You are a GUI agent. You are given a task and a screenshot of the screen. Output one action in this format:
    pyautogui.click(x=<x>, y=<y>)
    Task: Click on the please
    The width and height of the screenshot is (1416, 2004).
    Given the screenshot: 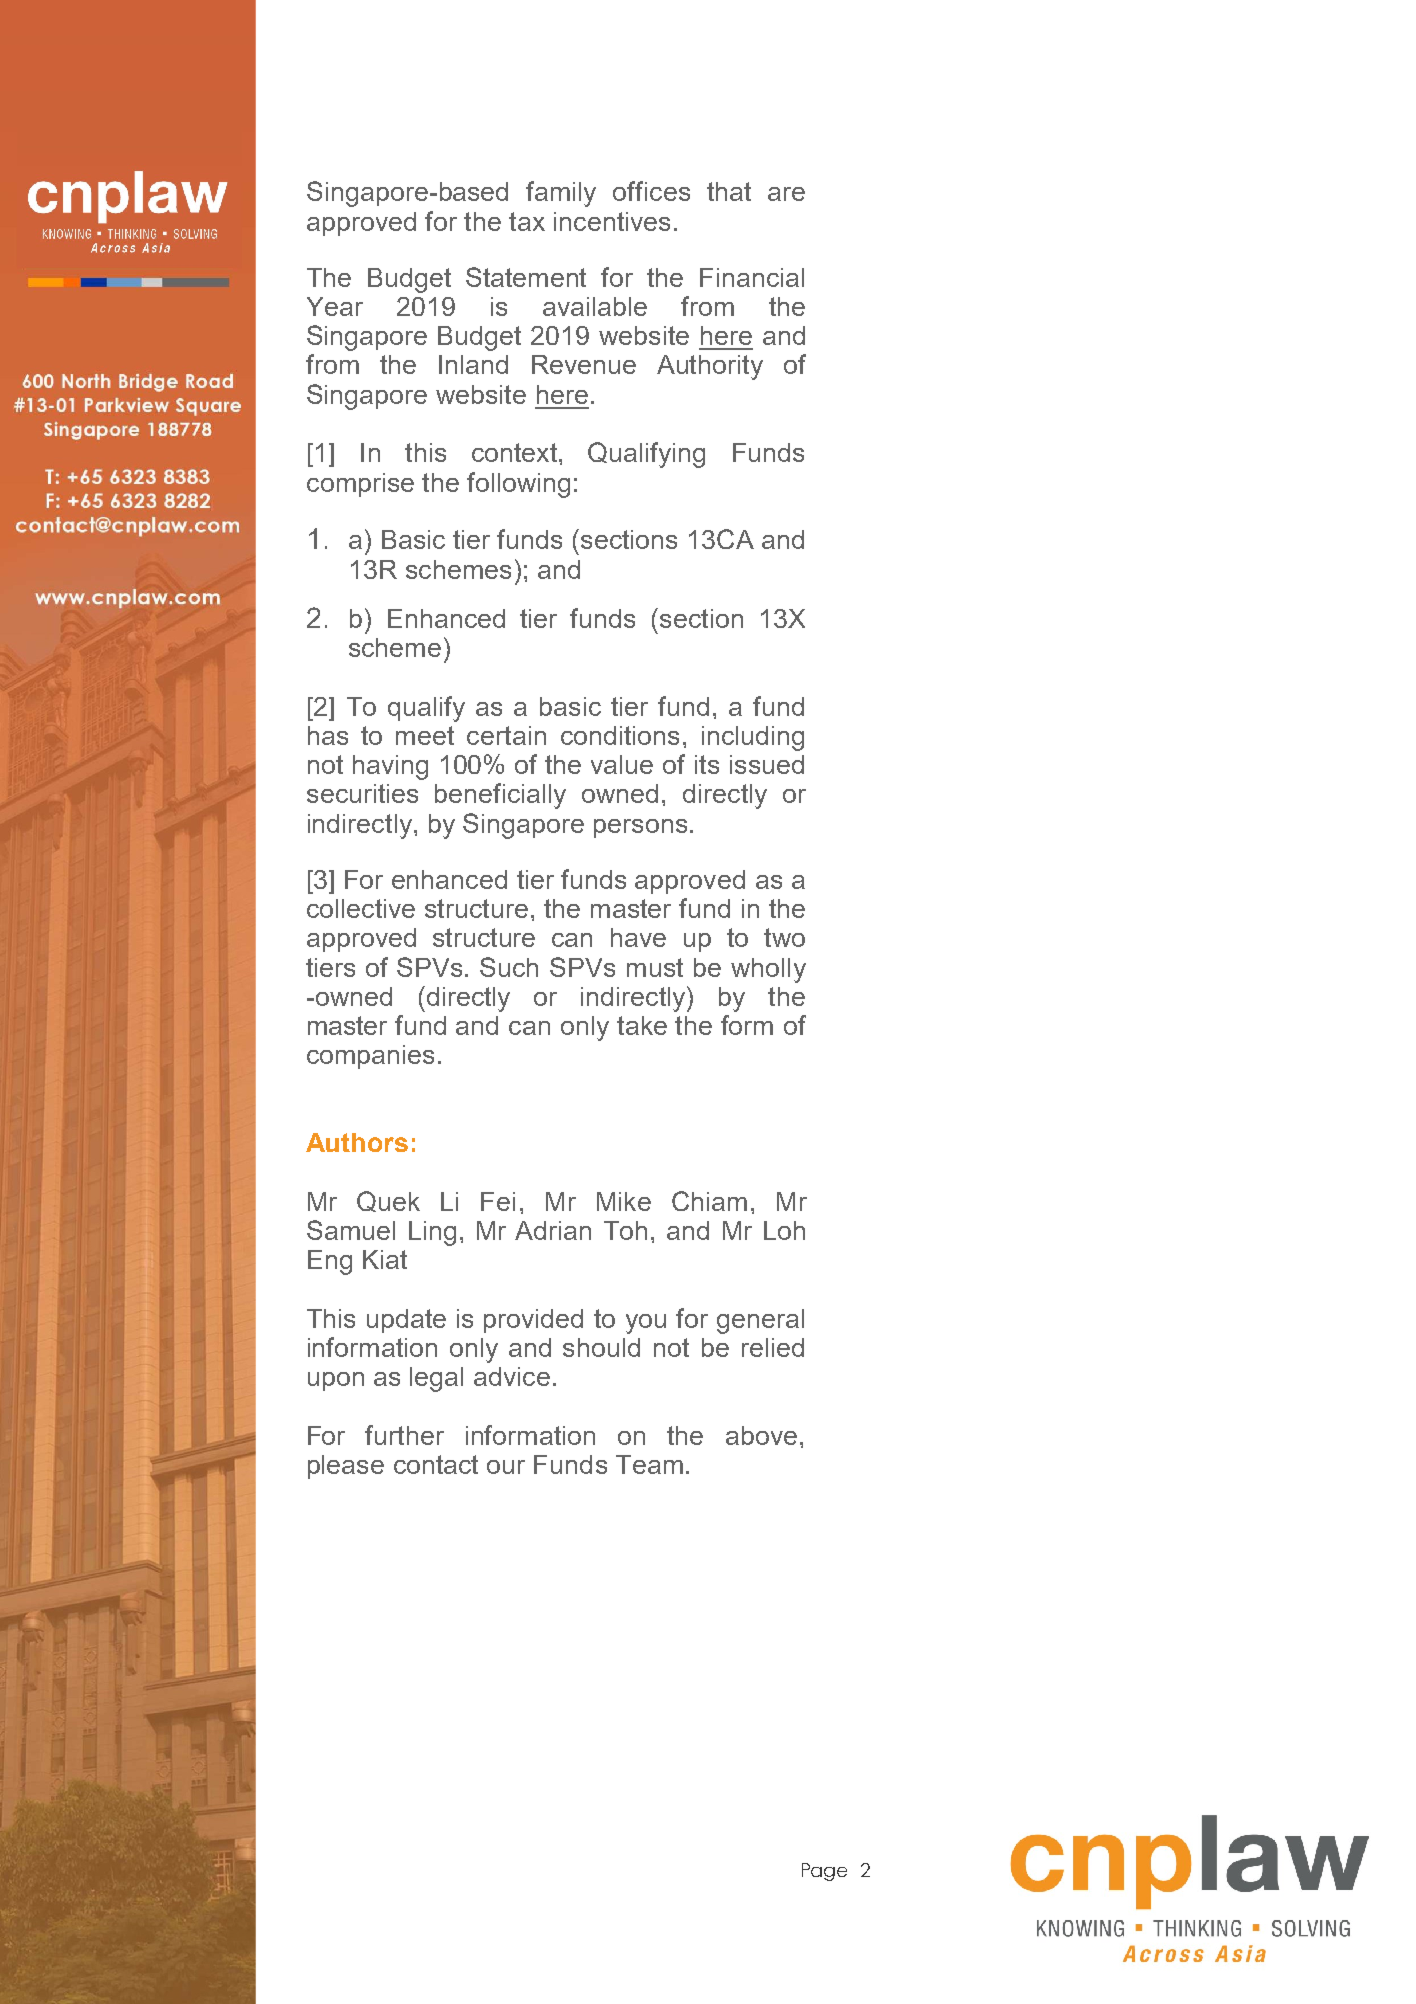 What is the action you would take?
    pyautogui.click(x=346, y=1467)
